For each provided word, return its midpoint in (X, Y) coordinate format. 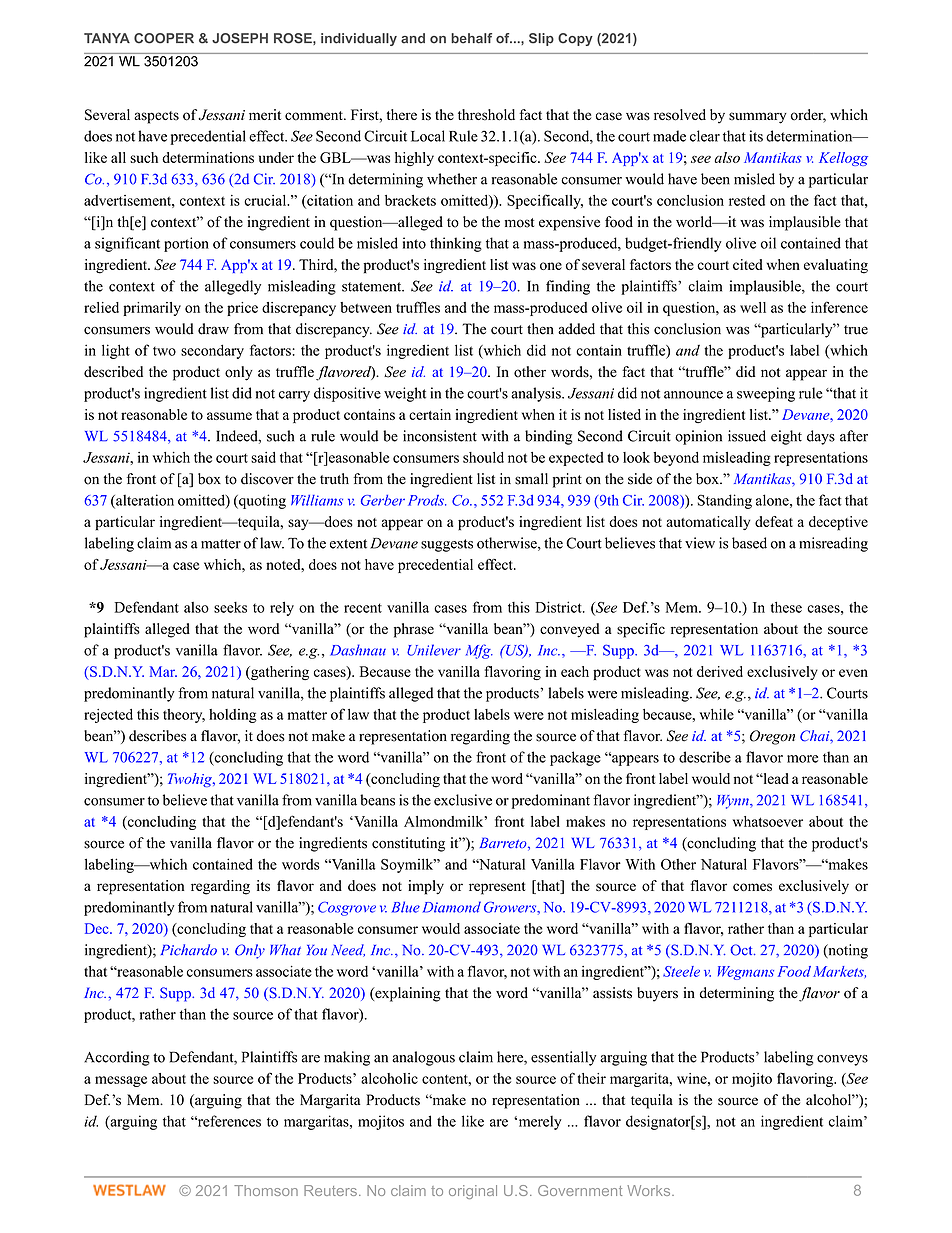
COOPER (164, 38)
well (753, 307)
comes (752, 887)
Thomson (266, 1190)
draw (213, 329)
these (786, 607)
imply (426, 887)
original (473, 1192)
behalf (471, 38)
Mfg (479, 651)
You (317, 950)
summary (758, 118)
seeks (230, 607)
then (540, 329)
